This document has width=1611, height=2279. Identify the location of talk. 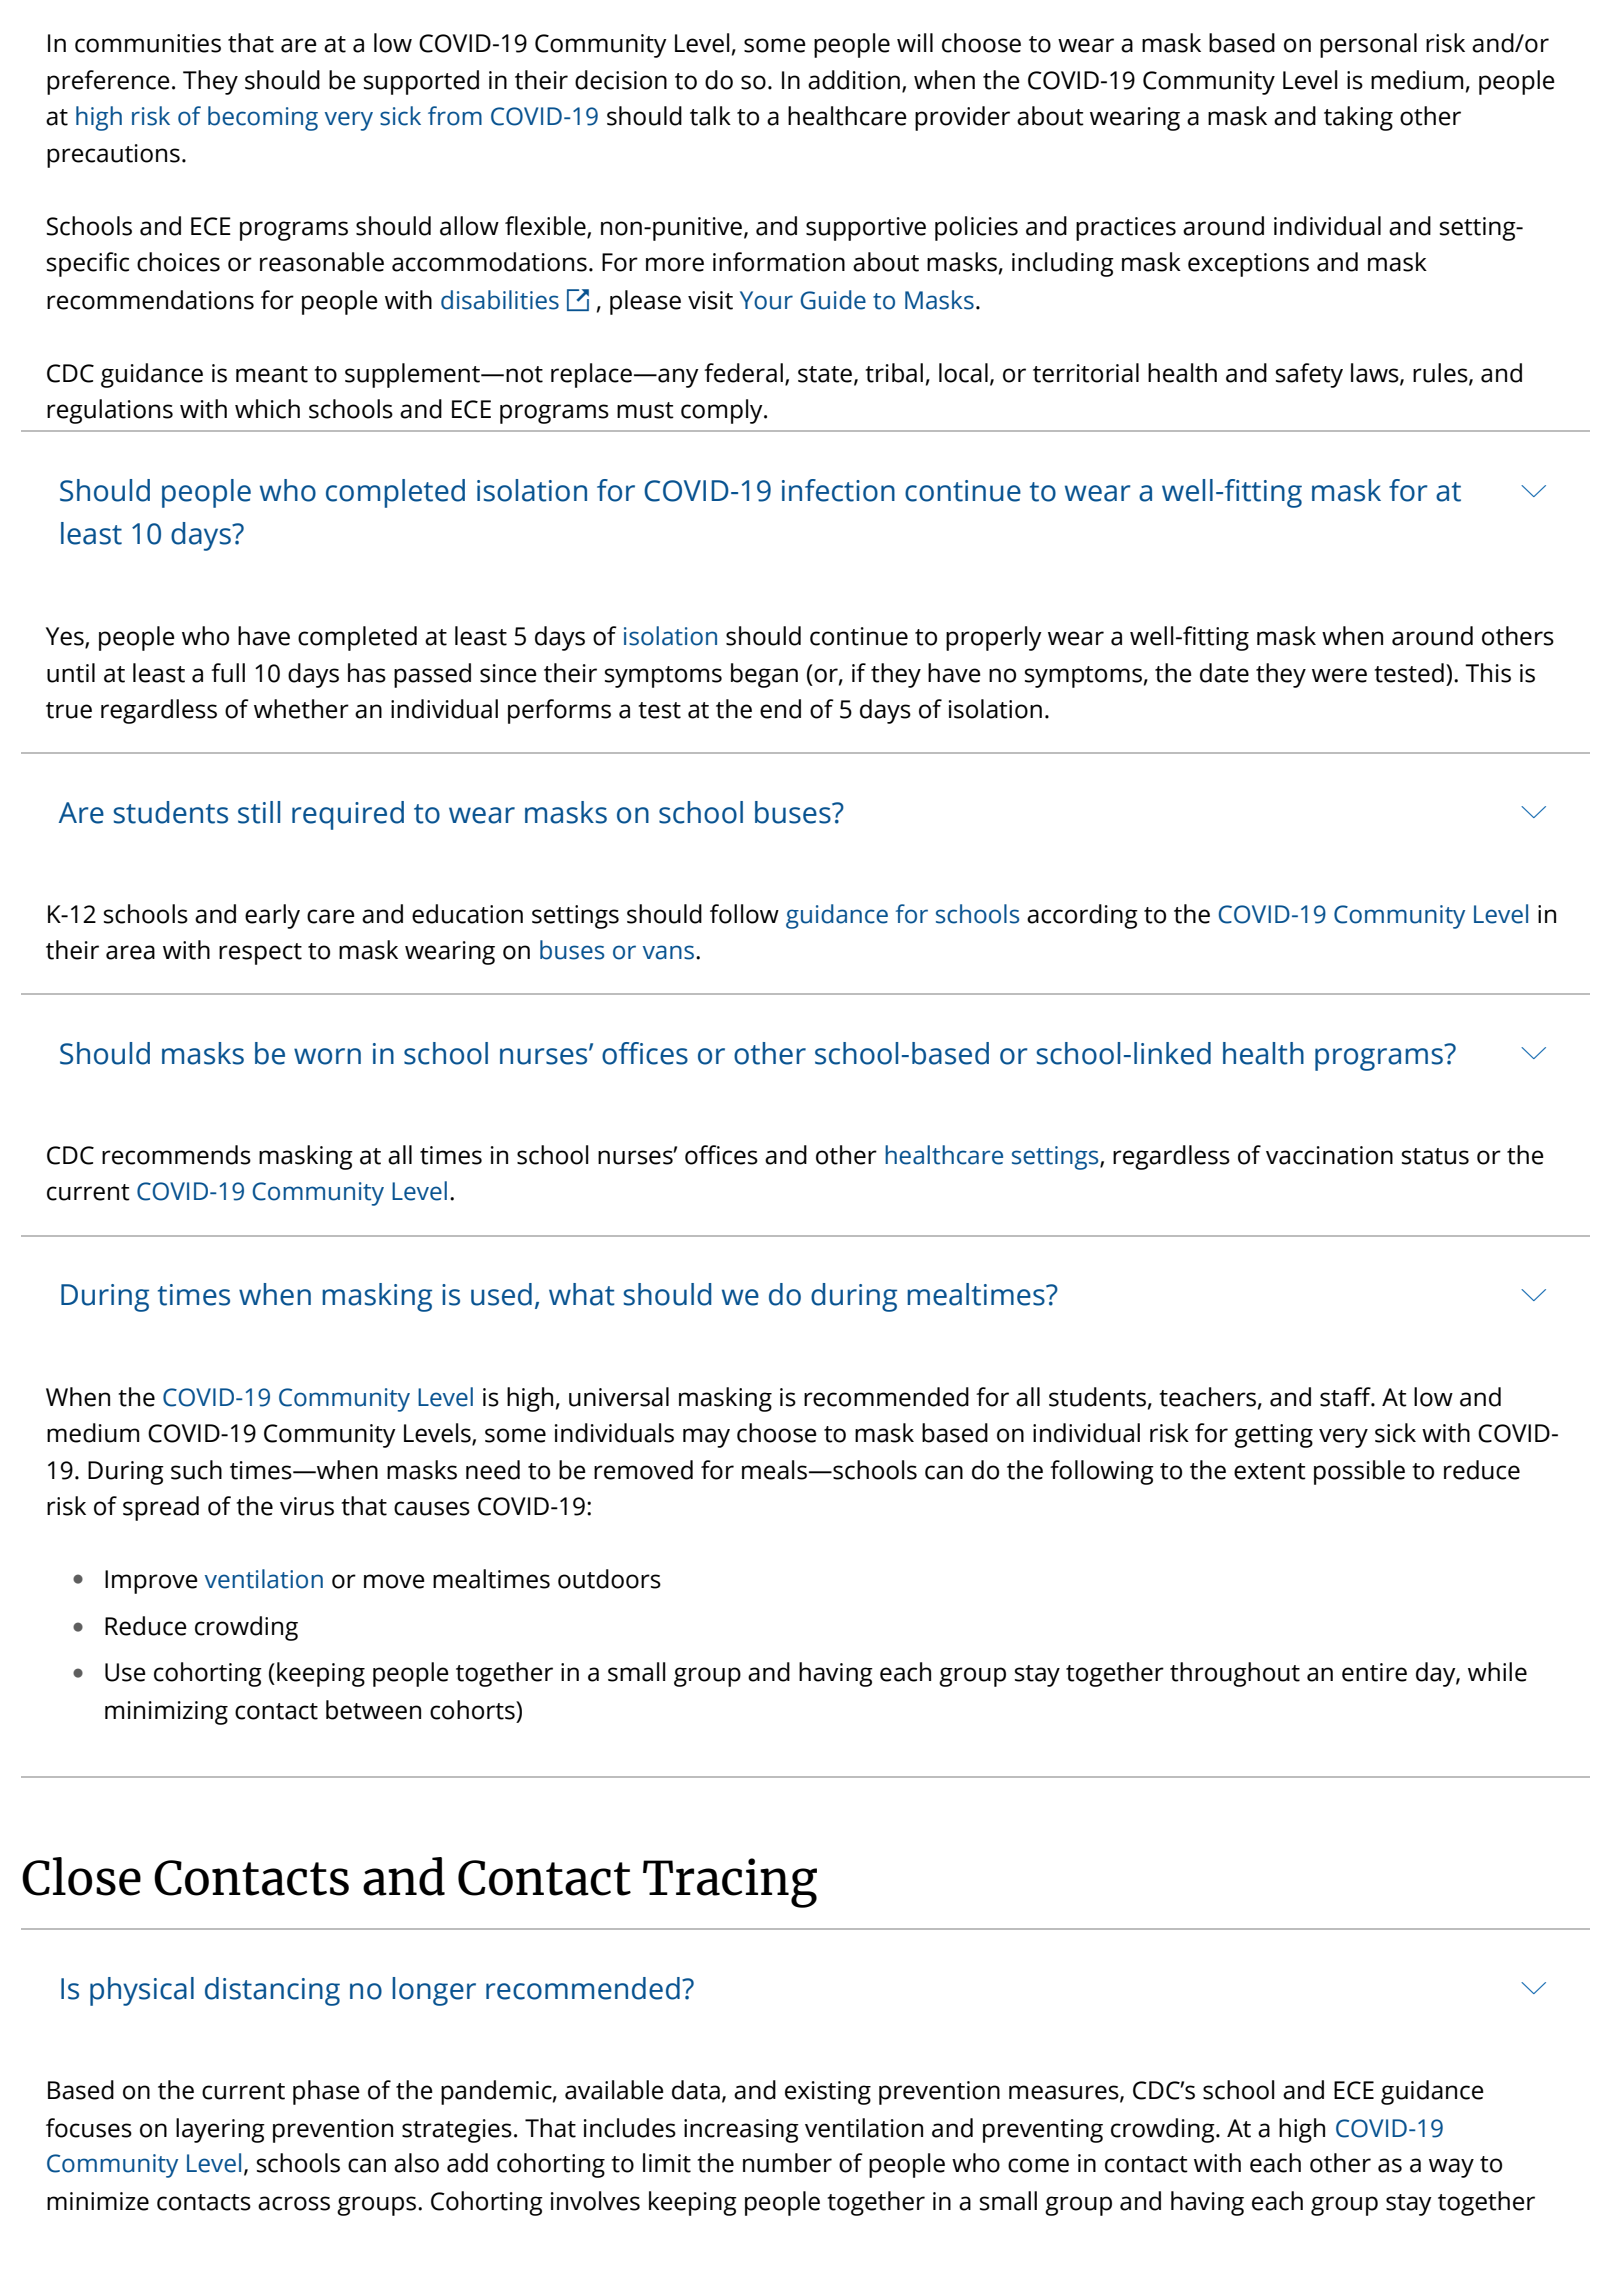
(710, 116).
